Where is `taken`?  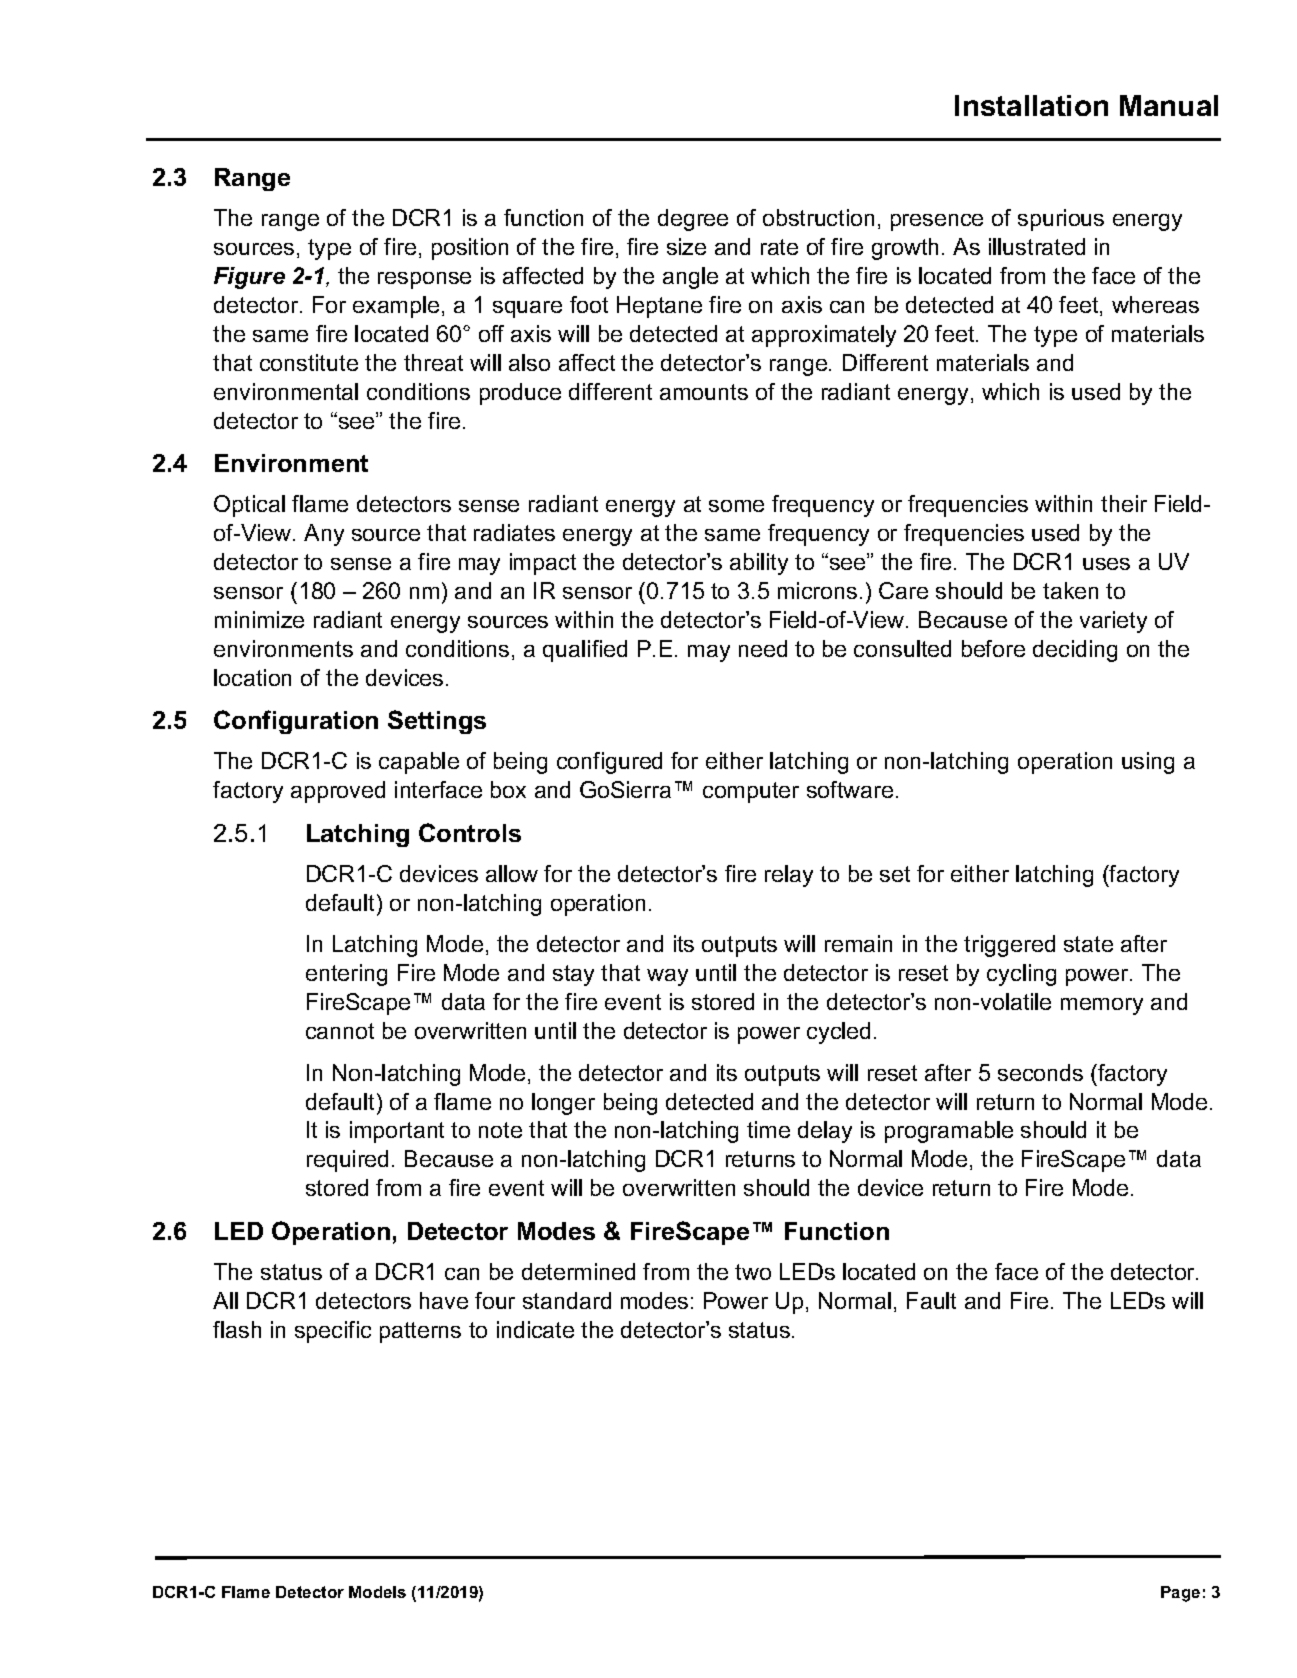 taken is located at coordinates (1070, 590).
